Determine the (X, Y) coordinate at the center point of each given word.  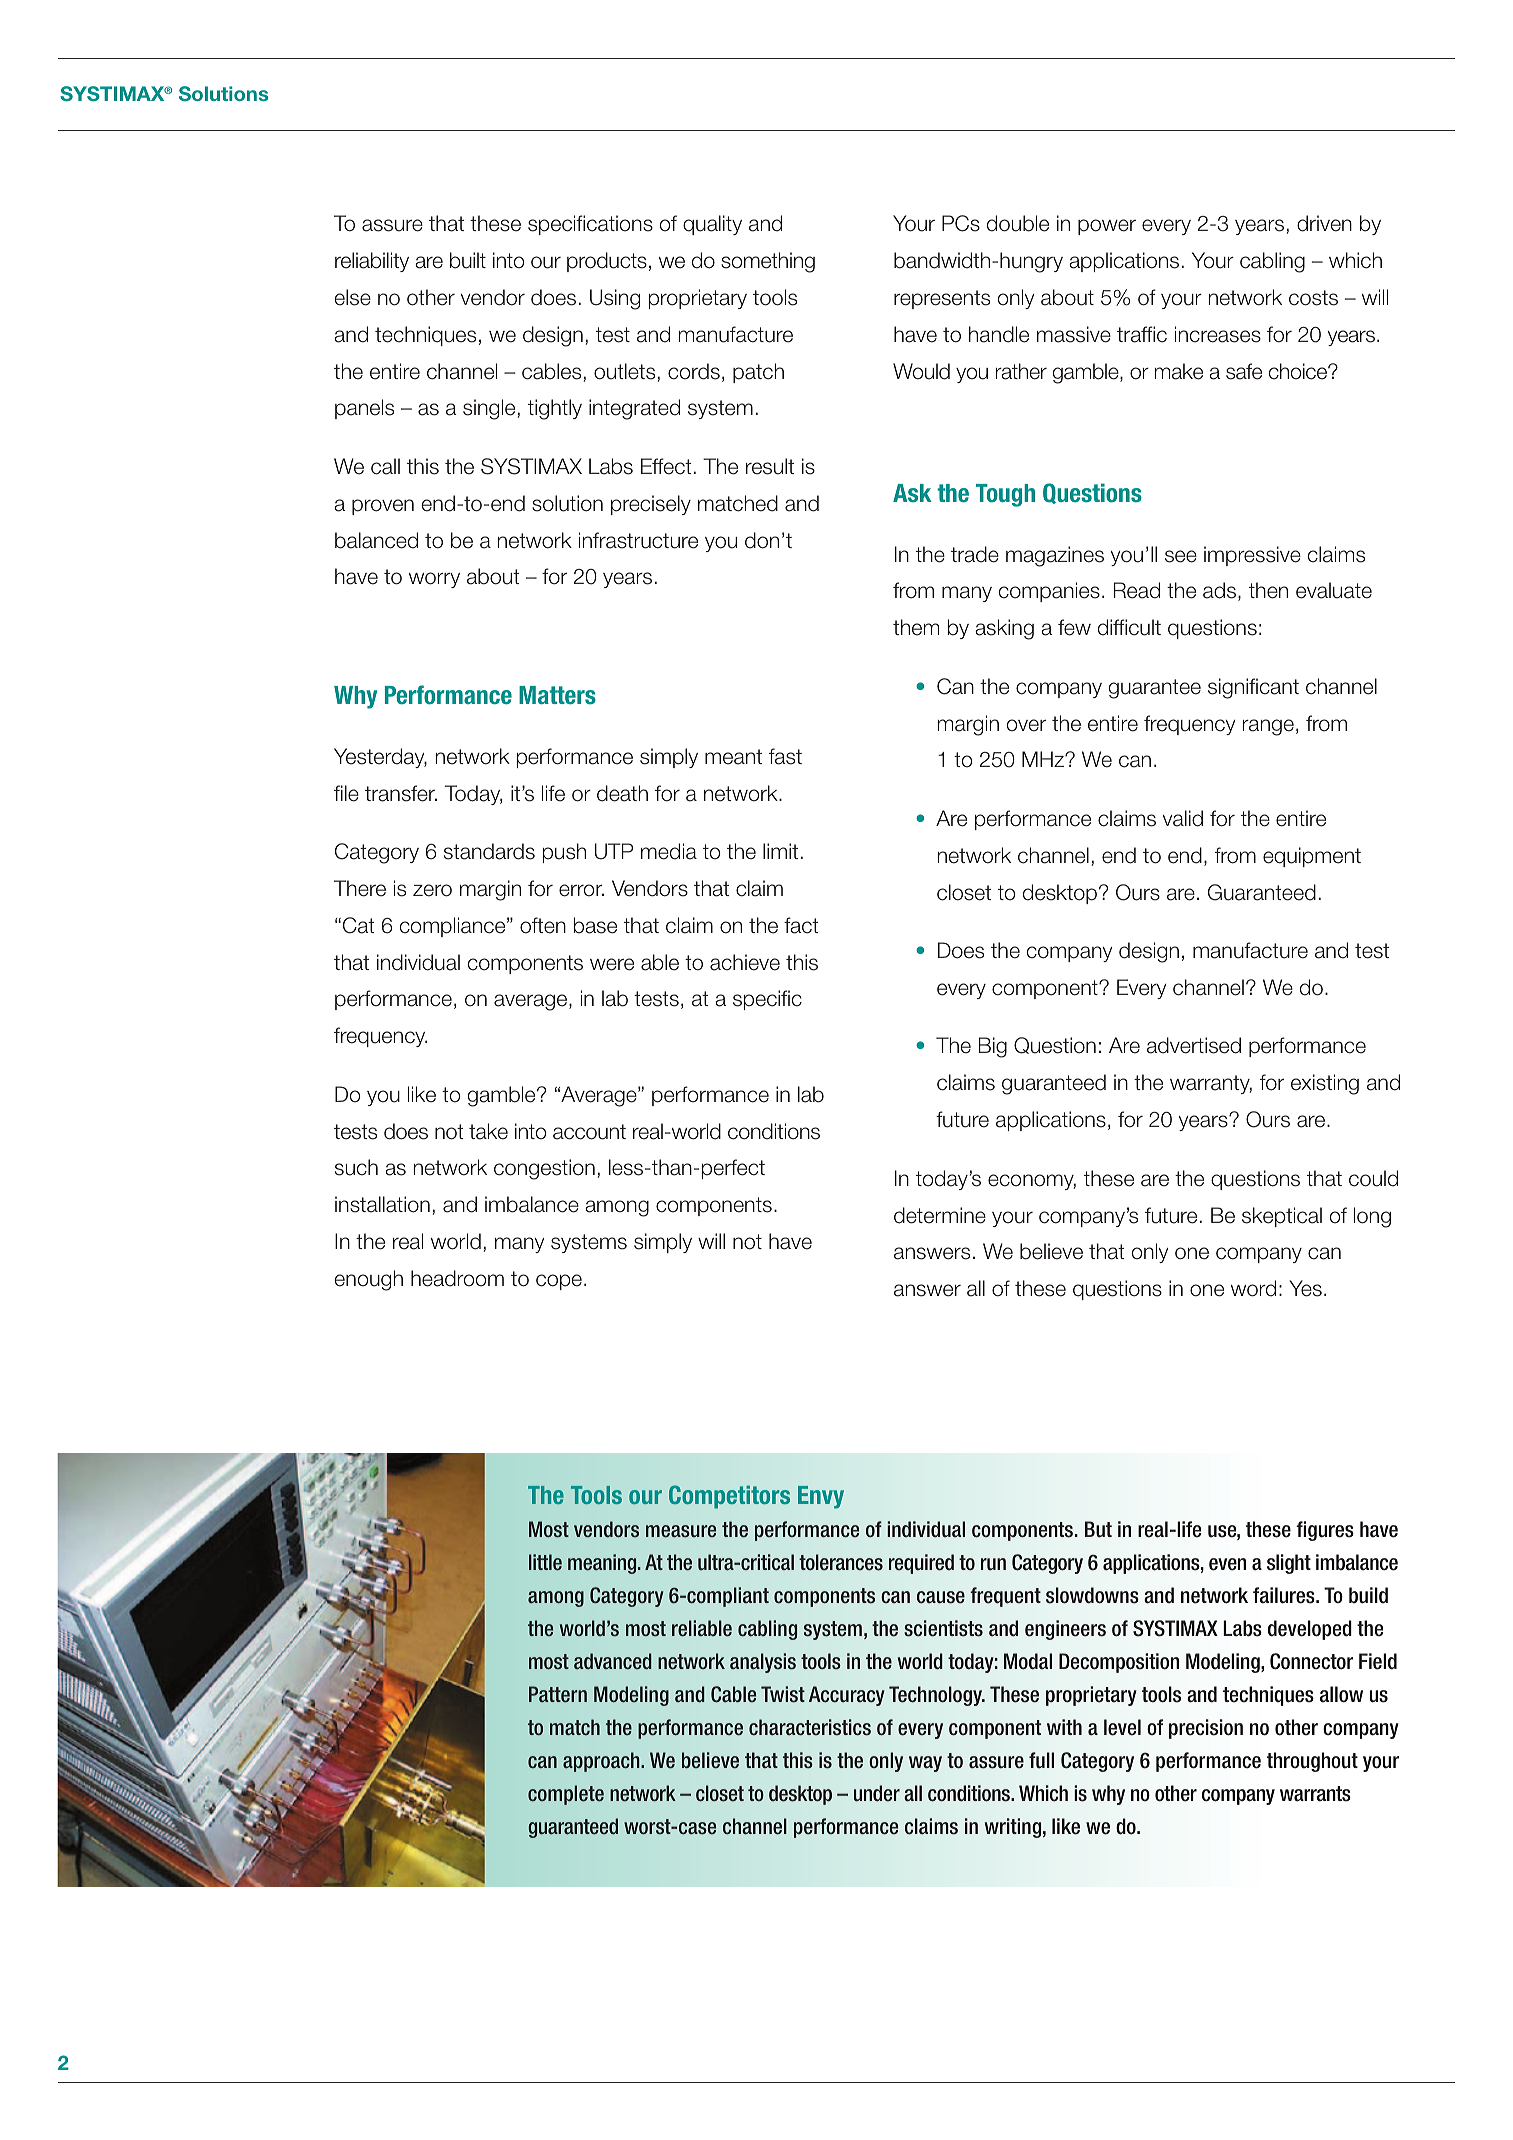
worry (434, 580)
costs (1313, 298)
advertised (1194, 1045)
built (468, 260)
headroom (457, 1278)
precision (1206, 1729)
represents (942, 299)
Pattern (558, 1694)
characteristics (810, 1727)
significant (1253, 688)
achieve (745, 962)
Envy (821, 1497)
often (543, 925)
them (916, 627)
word (1253, 1288)
